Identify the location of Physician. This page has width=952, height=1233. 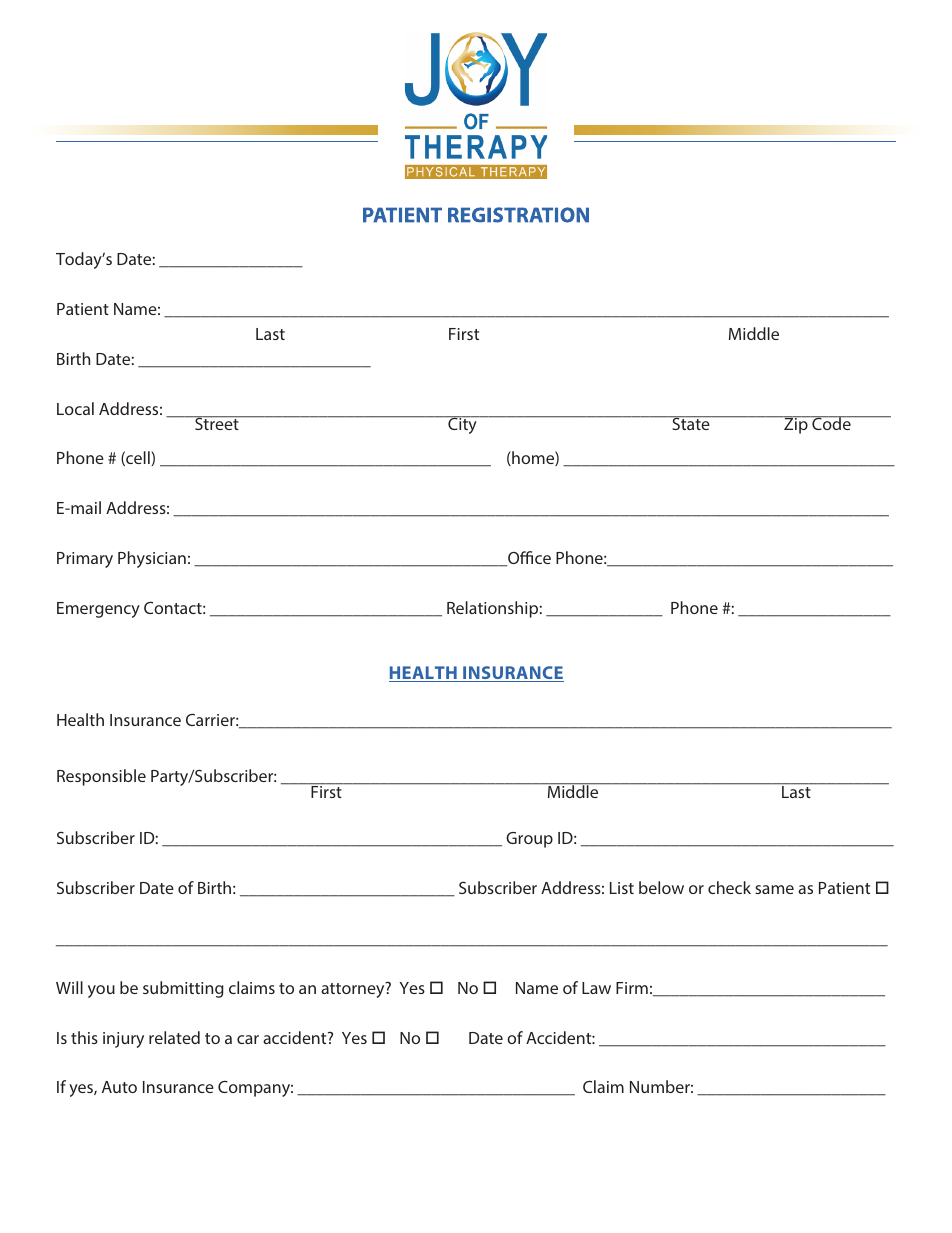
(152, 559).
